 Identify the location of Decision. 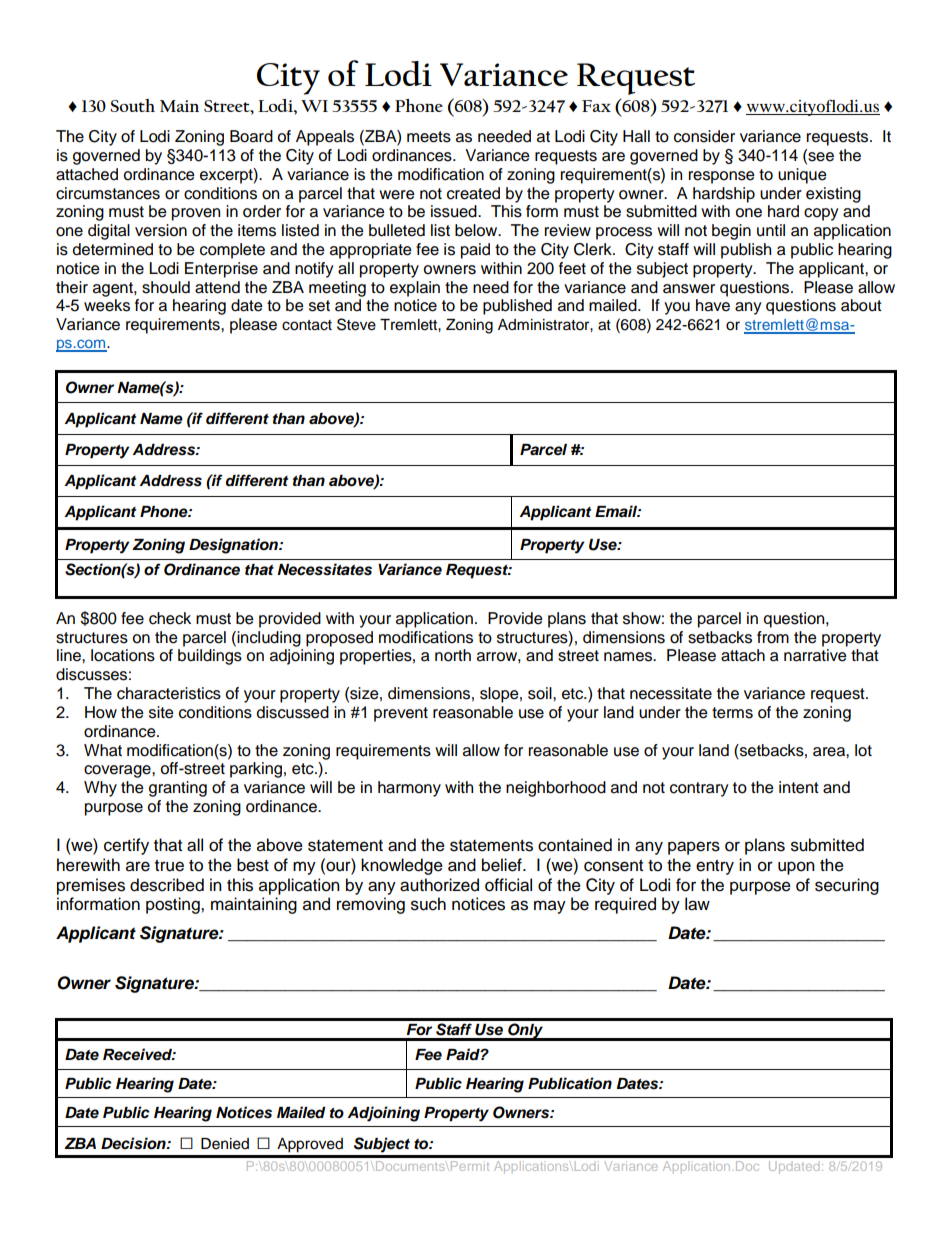
(134, 1143).
